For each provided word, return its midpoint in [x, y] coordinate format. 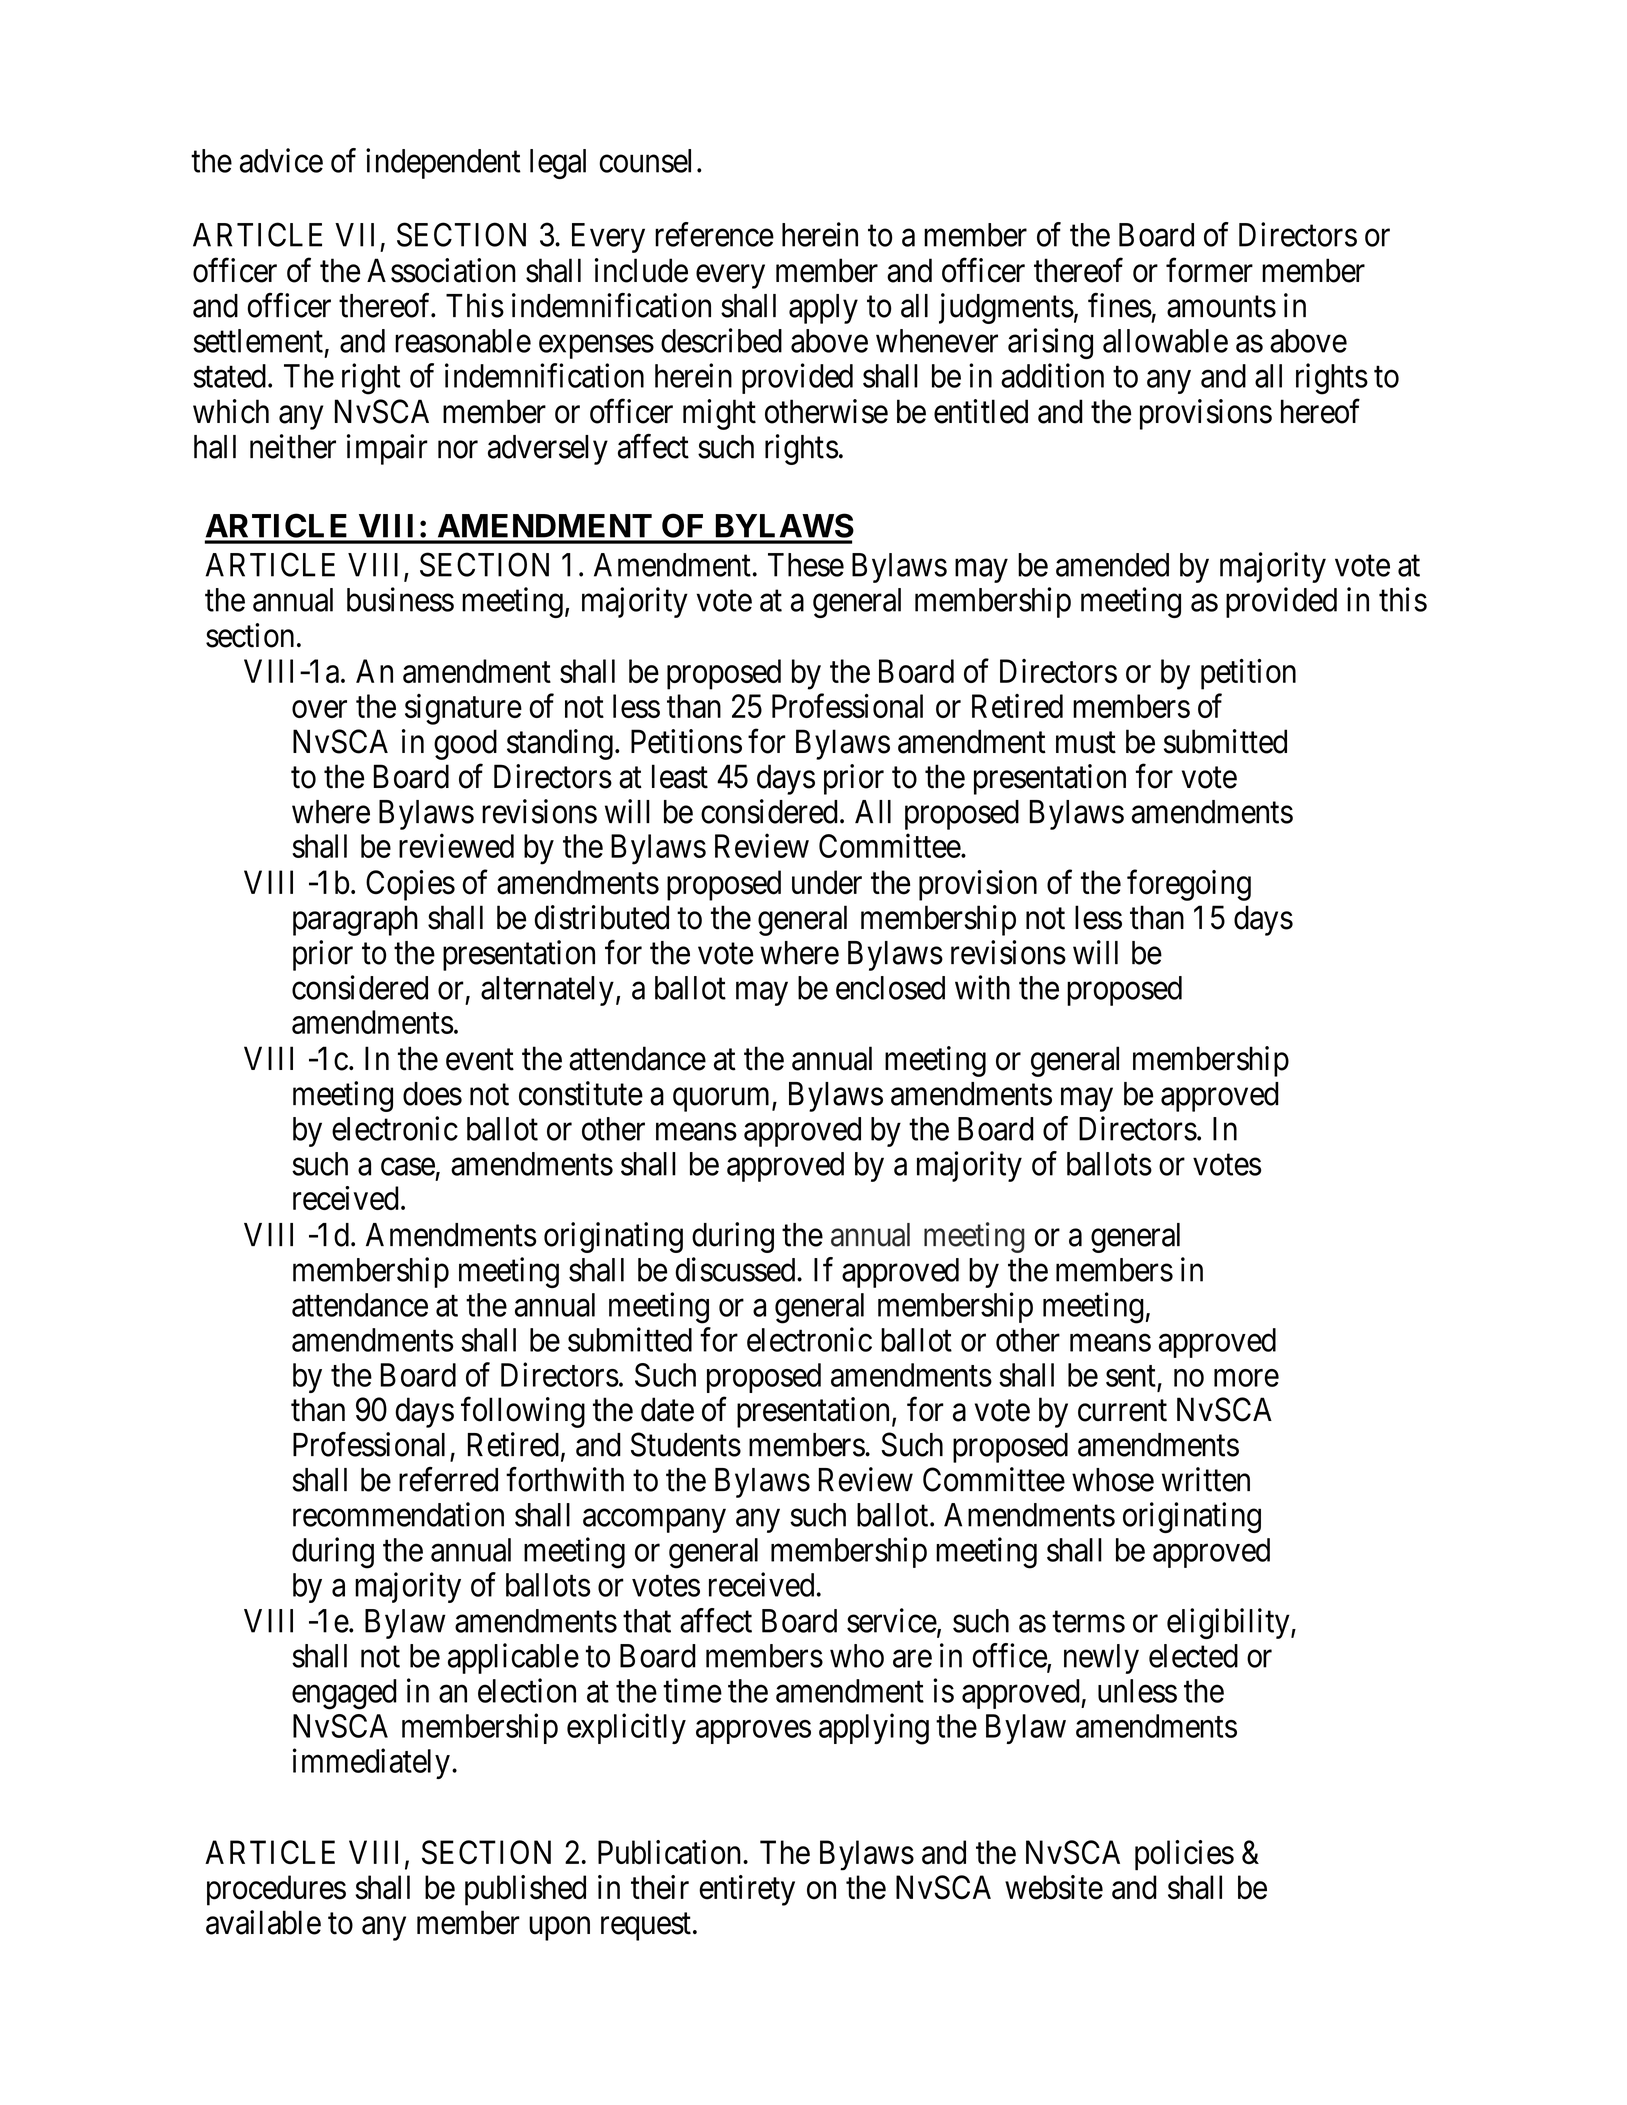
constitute [581, 1093]
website [1054, 1887]
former [1209, 270]
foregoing [1189, 885]
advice [281, 160]
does [432, 1094]
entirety [747, 1890]
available [263, 1922]
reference [714, 234]
